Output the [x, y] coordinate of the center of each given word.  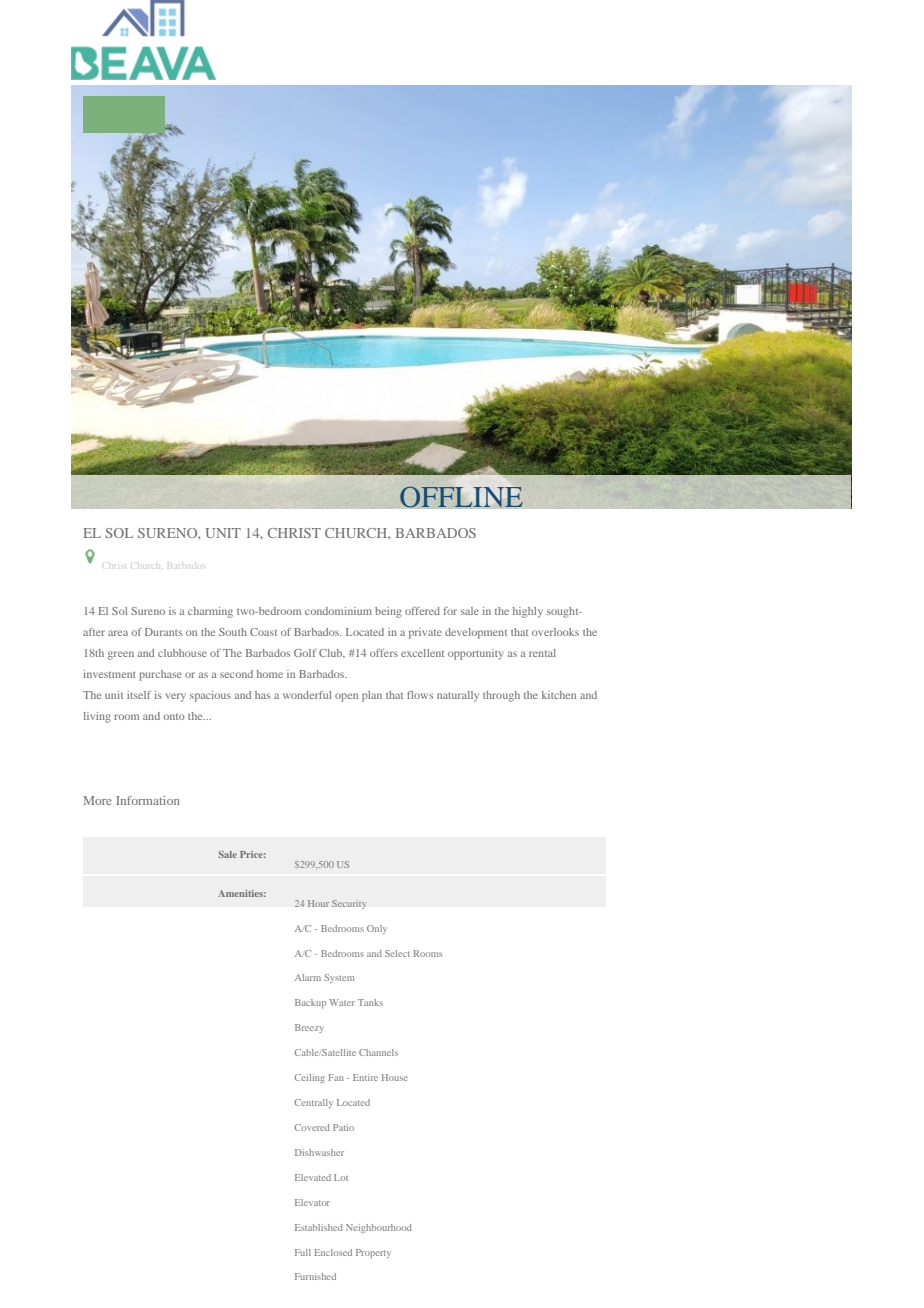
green [121, 655]
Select [397, 953]
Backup [310, 1003]
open [346, 697]
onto [174, 717]
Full [303, 1252]
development [476, 633]
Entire [365, 1077]
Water [342, 1002]
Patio [343, 1127]
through [501, 696]
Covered [312, 1127]
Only [377, 929]
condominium [338, 611]
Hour [318, 903]
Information [148, 800]
